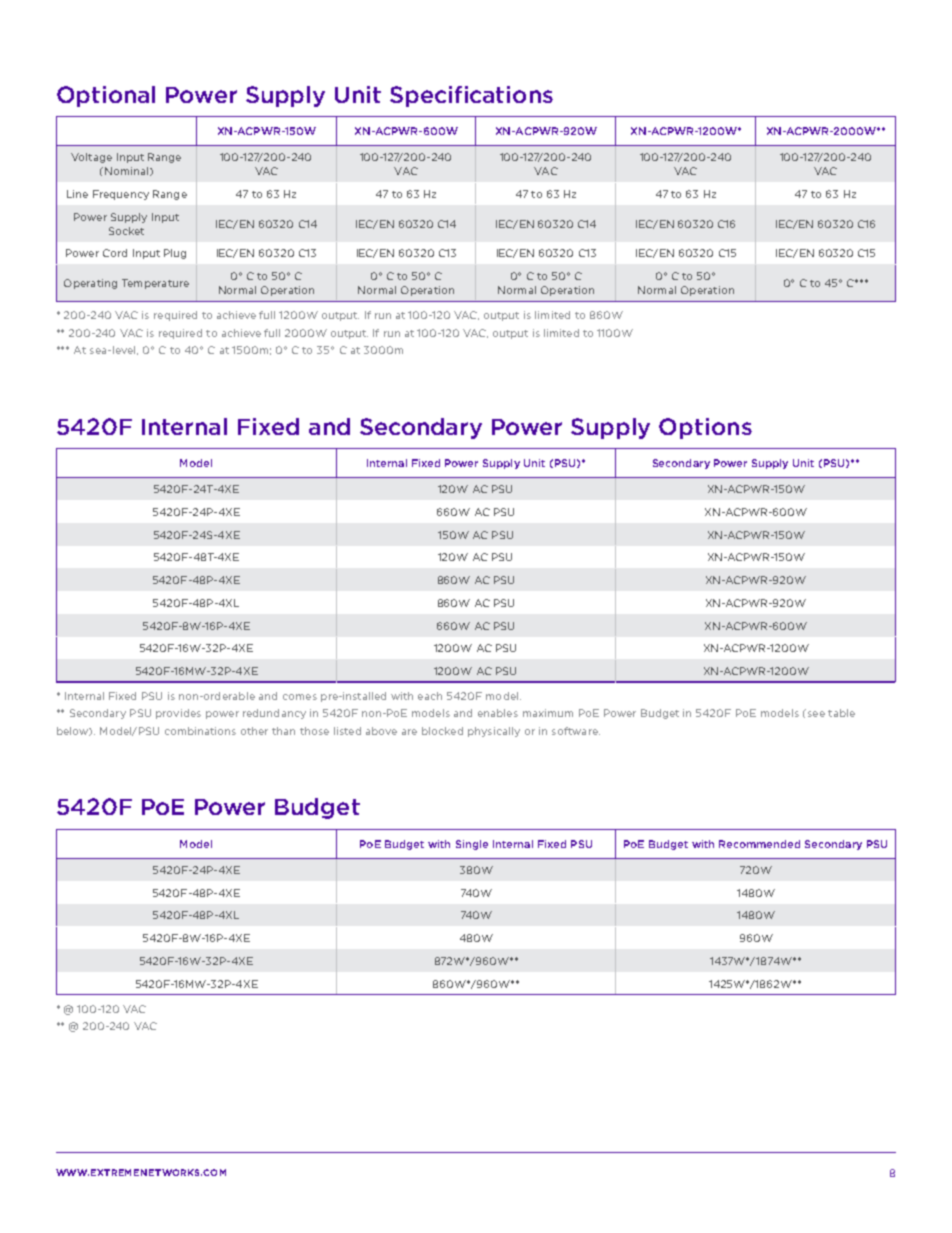  What do you see at coordinates (106, 96) in the document?
I see `Optional` at bounding box center [106, 96].
